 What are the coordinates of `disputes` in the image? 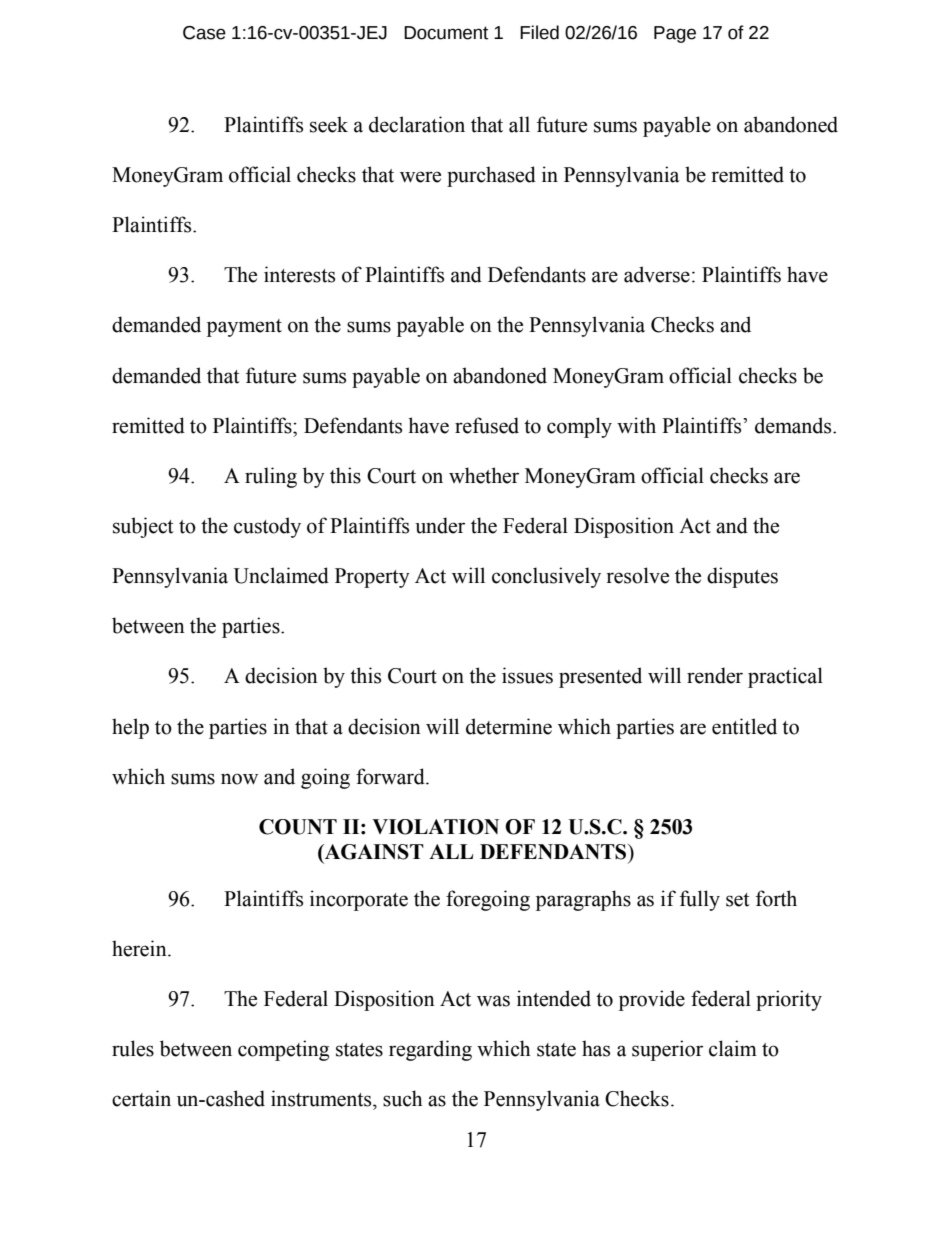 It's located at (742, 577).
